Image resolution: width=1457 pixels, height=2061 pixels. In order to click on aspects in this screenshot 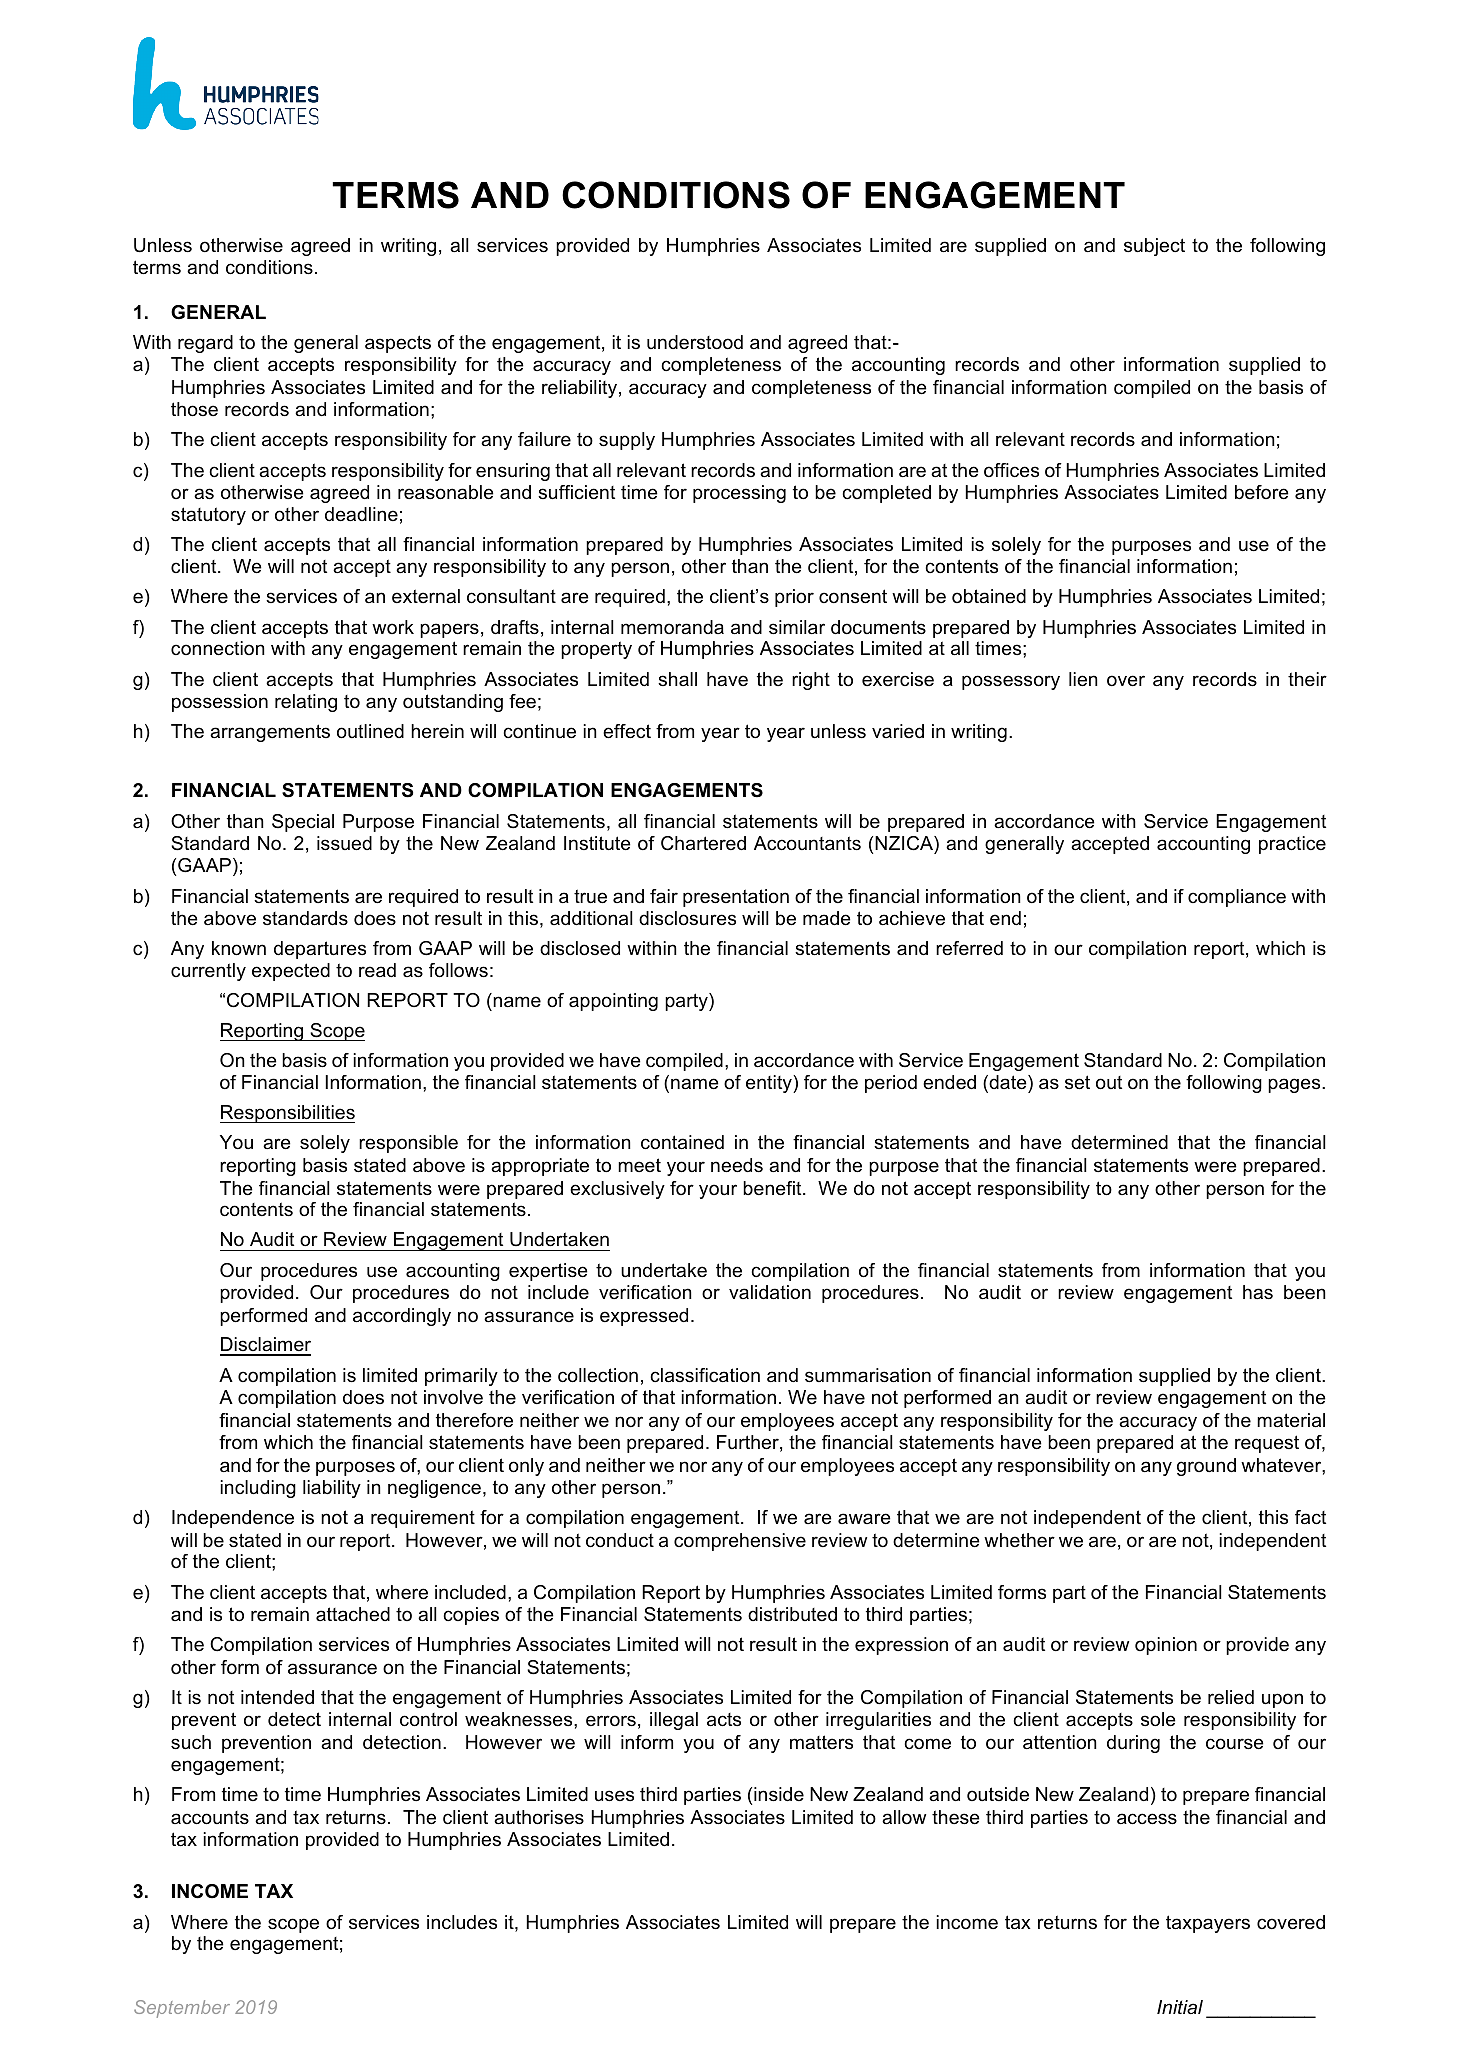, I will do `click(398, 344)`.
